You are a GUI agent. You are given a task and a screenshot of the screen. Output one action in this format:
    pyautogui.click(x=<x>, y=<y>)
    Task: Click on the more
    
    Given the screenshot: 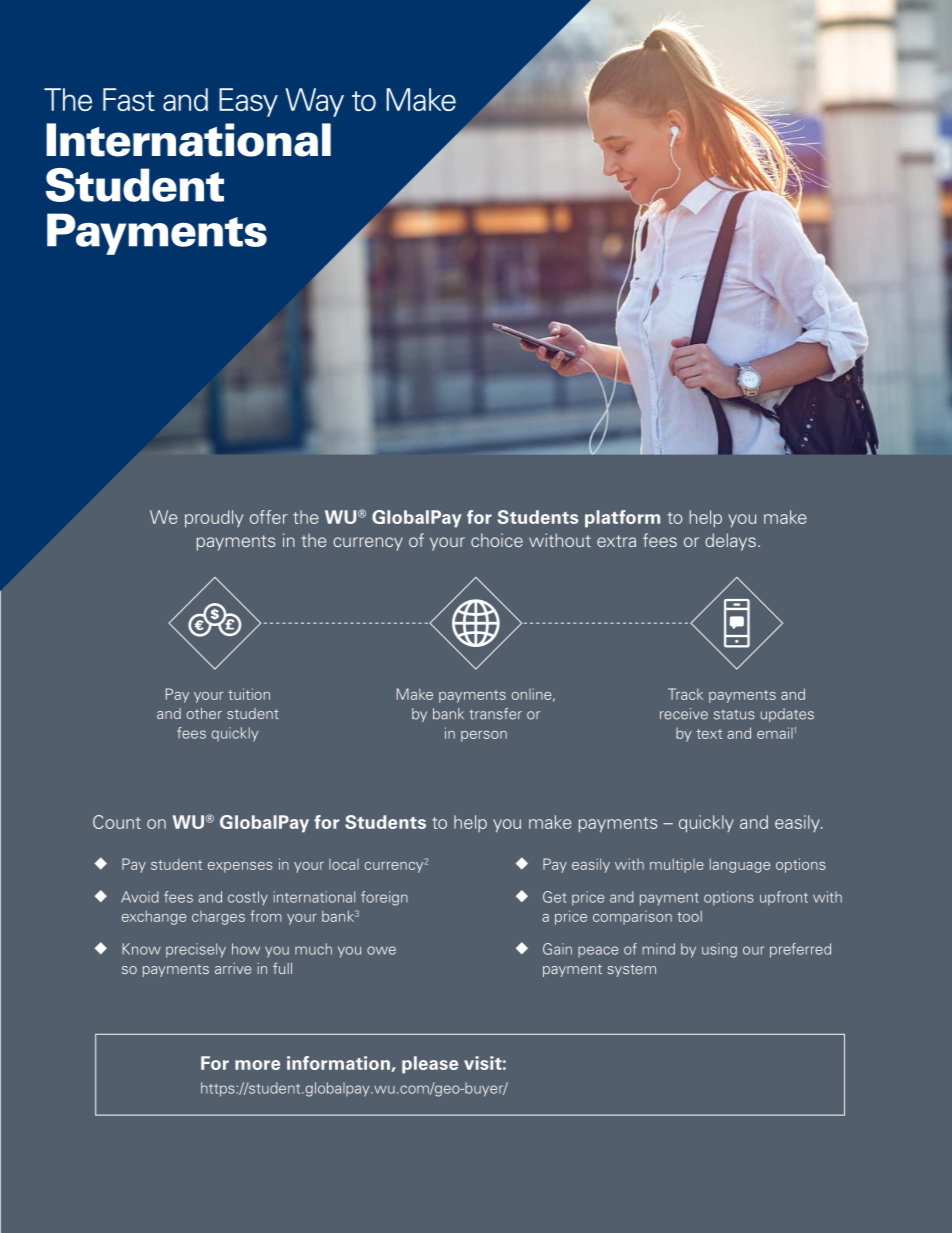 What is the action you would take?
    pyautogui.click(x=257, y=1065)
